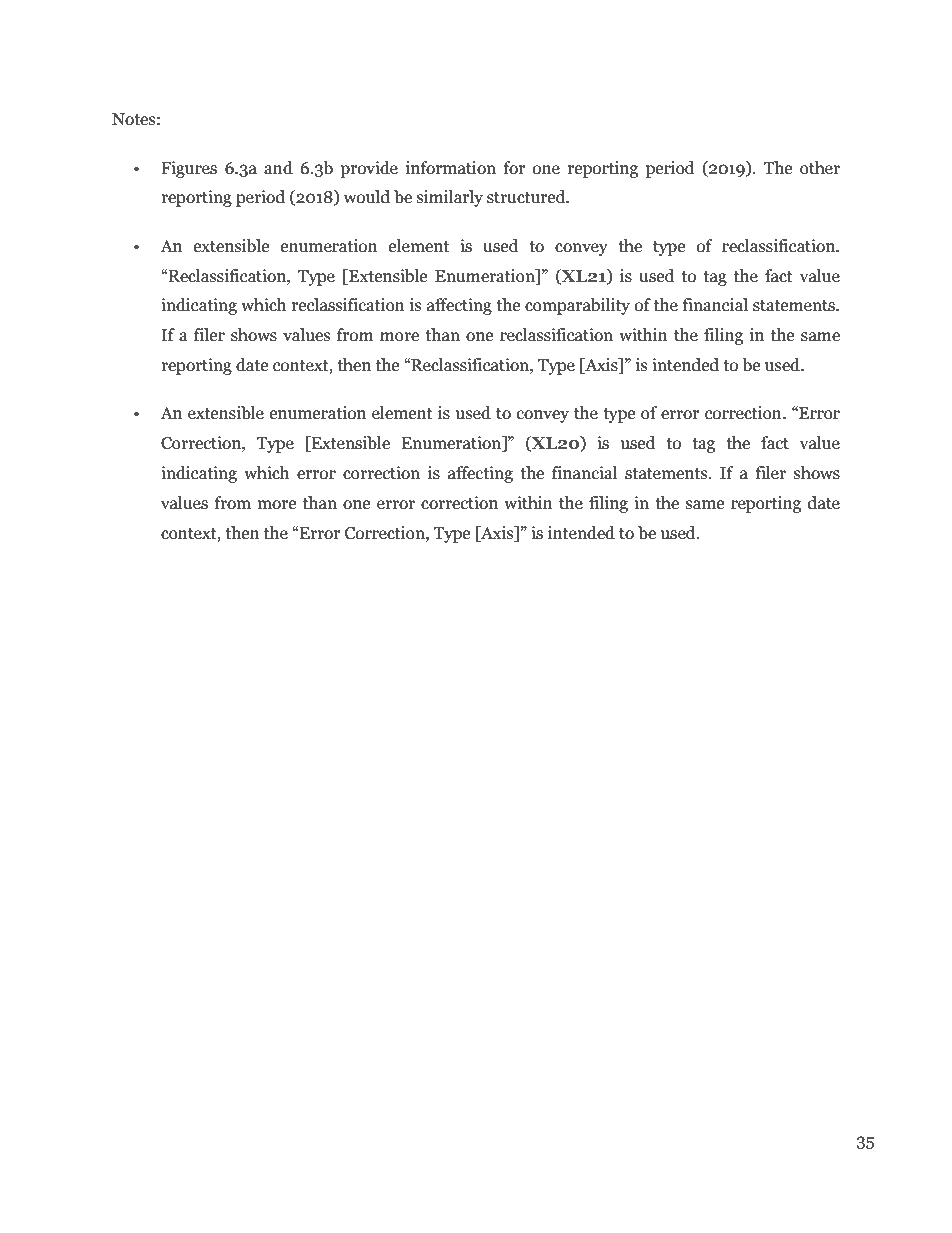  What do you see at coordinates (577, 306) in the document?
I see `comparability` at bounding box center [577, 306].
